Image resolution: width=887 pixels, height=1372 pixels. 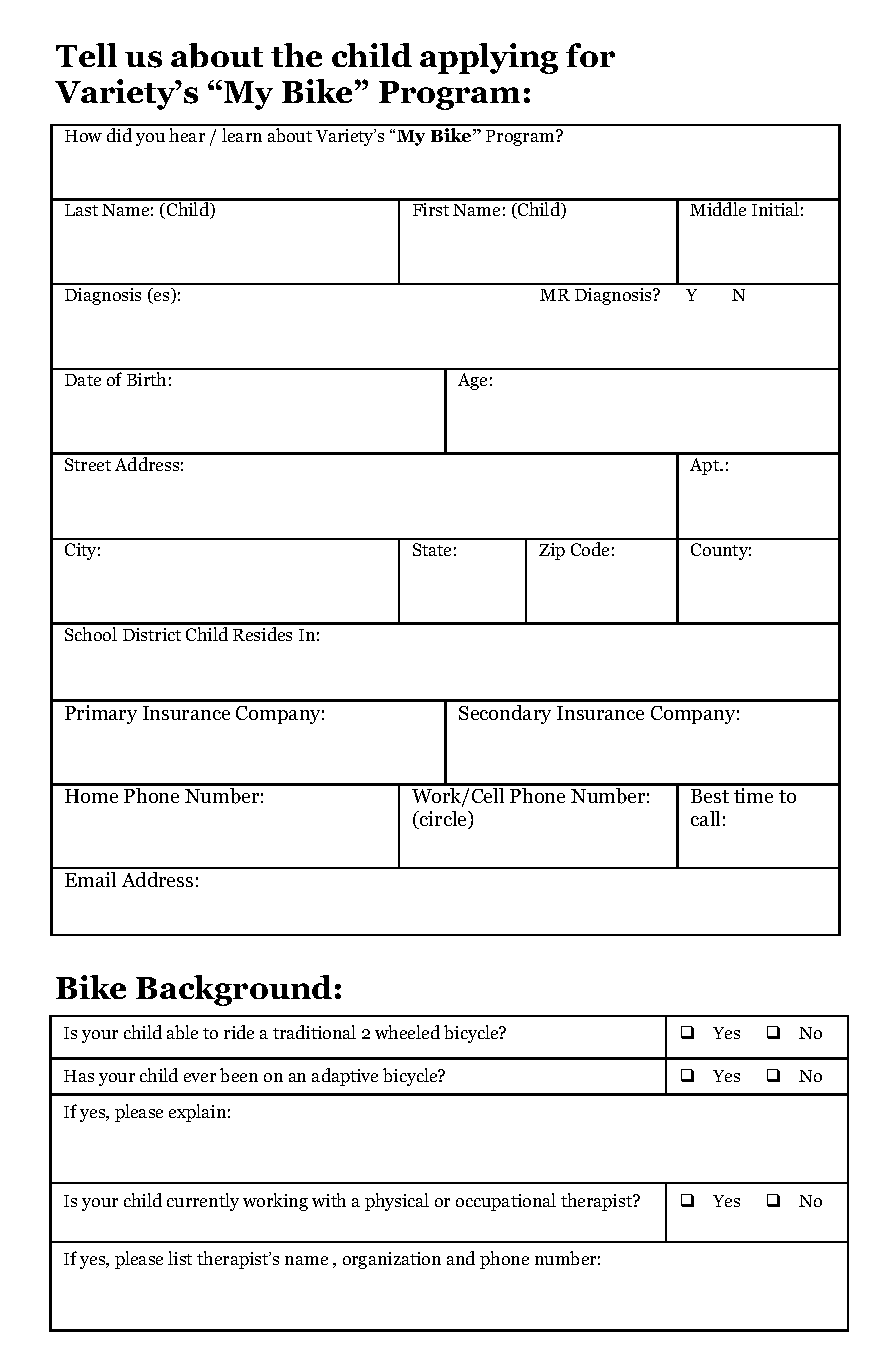 I want to click on wheeled, so click(x=407, y=1032).
